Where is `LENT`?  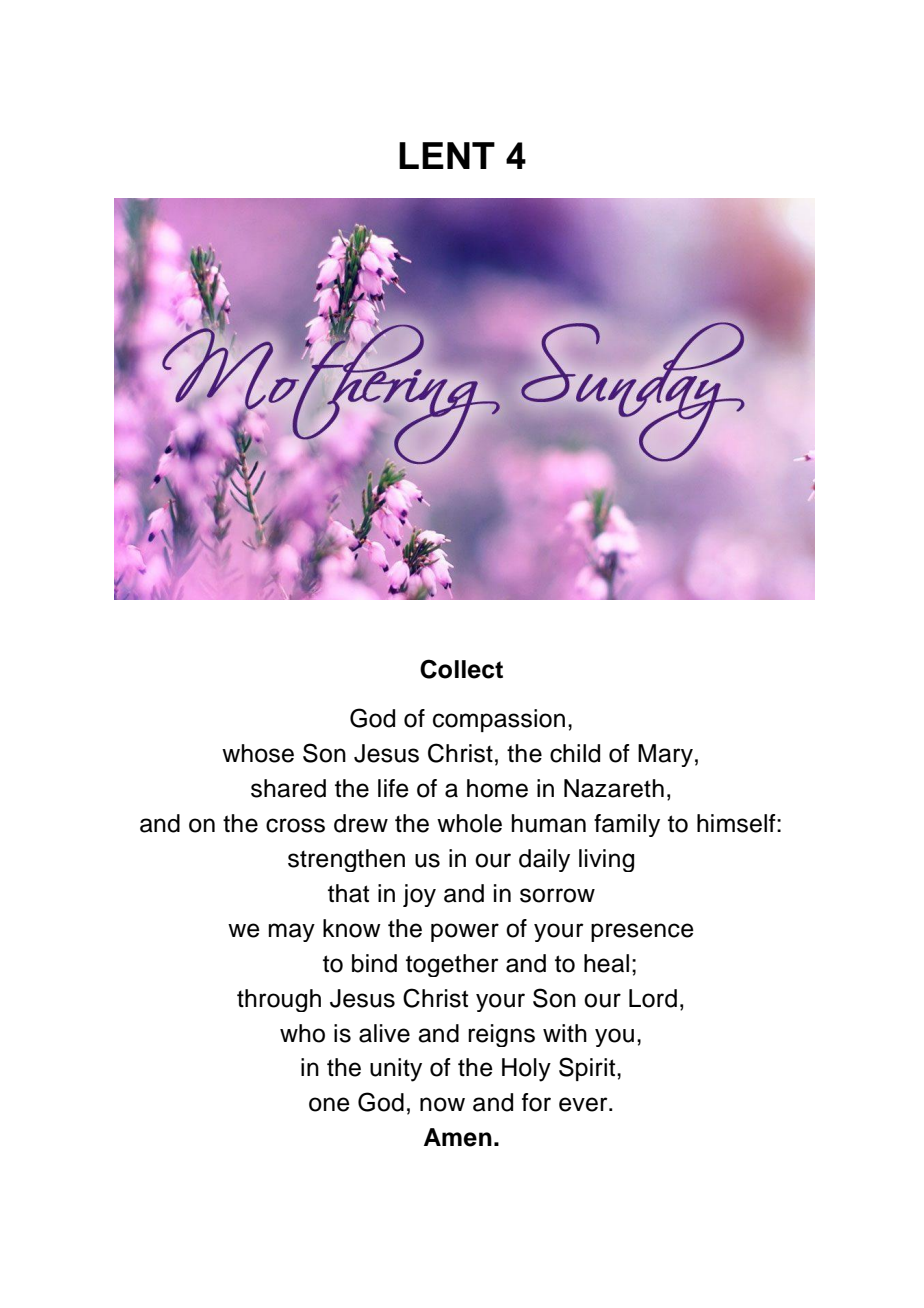 LENT is located at coordinates (447, 155).
